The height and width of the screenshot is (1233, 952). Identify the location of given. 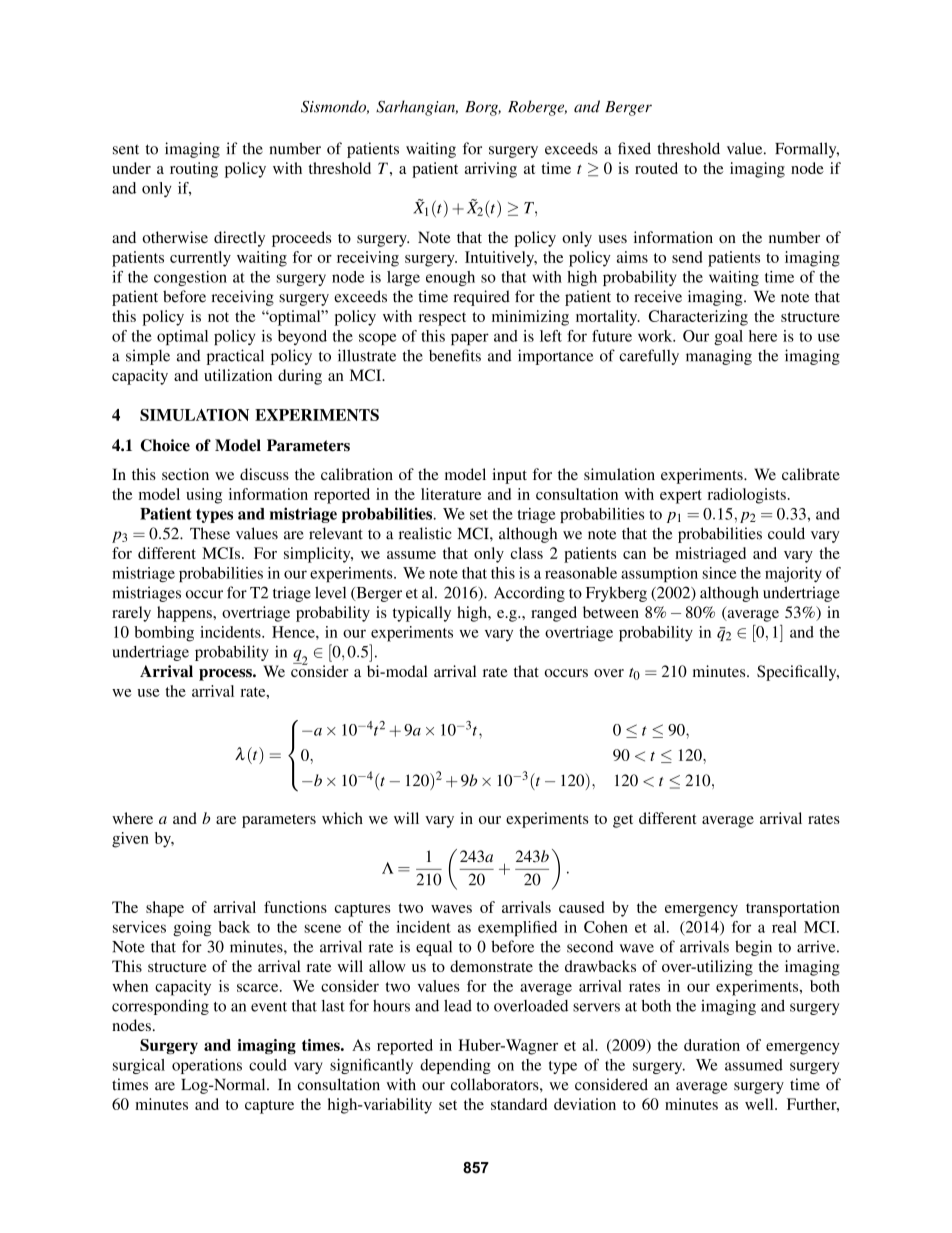
(130, 840).
